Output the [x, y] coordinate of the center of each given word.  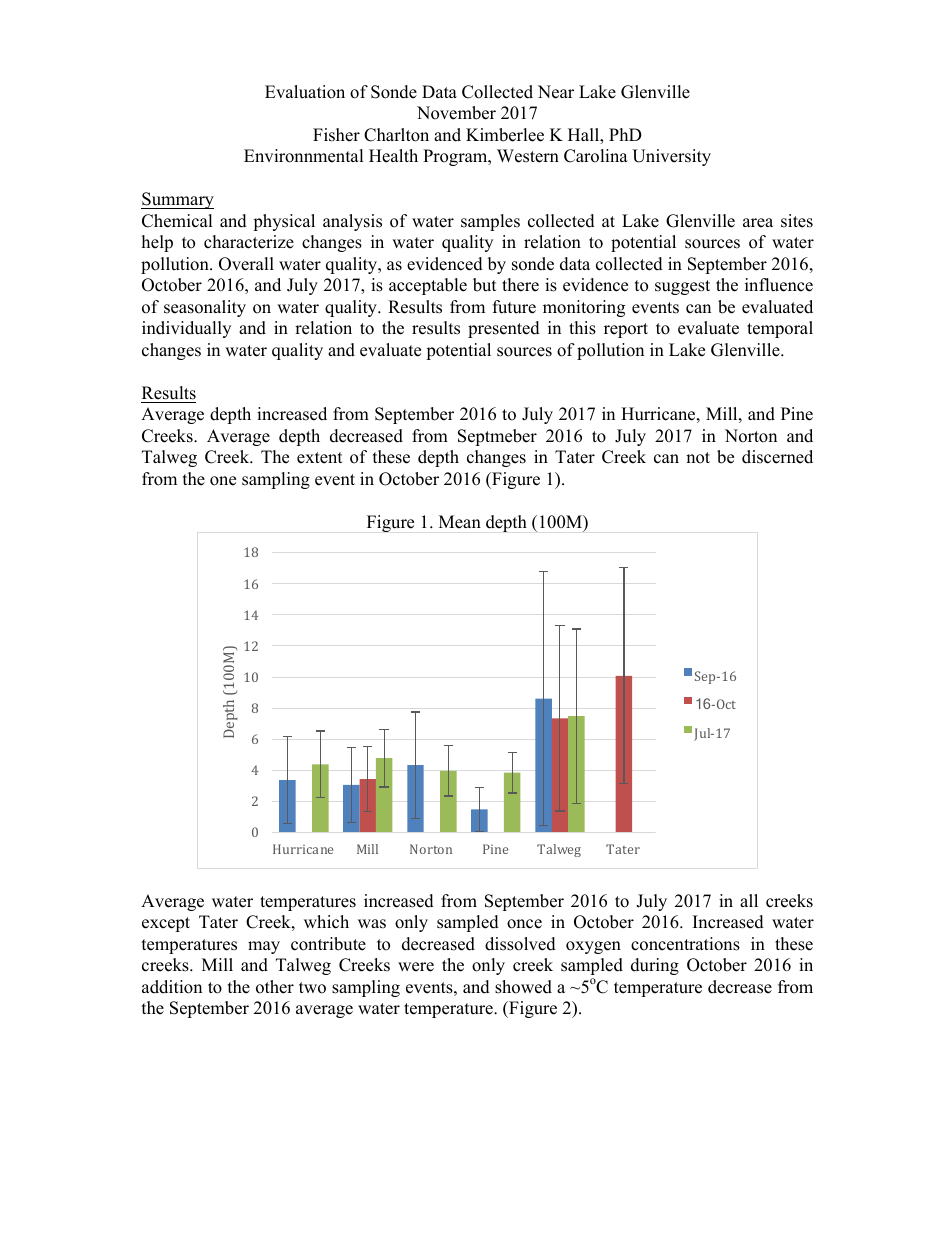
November [456, 113]
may [264, 947]
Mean [460, 522]
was [372, 924]
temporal [780, 329]
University [671, 157]
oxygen [593, 947]
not [698, 458]
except [166, 924]
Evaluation [305, 92]
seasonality [205, 308]
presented [504, 329]
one [223, 481]
